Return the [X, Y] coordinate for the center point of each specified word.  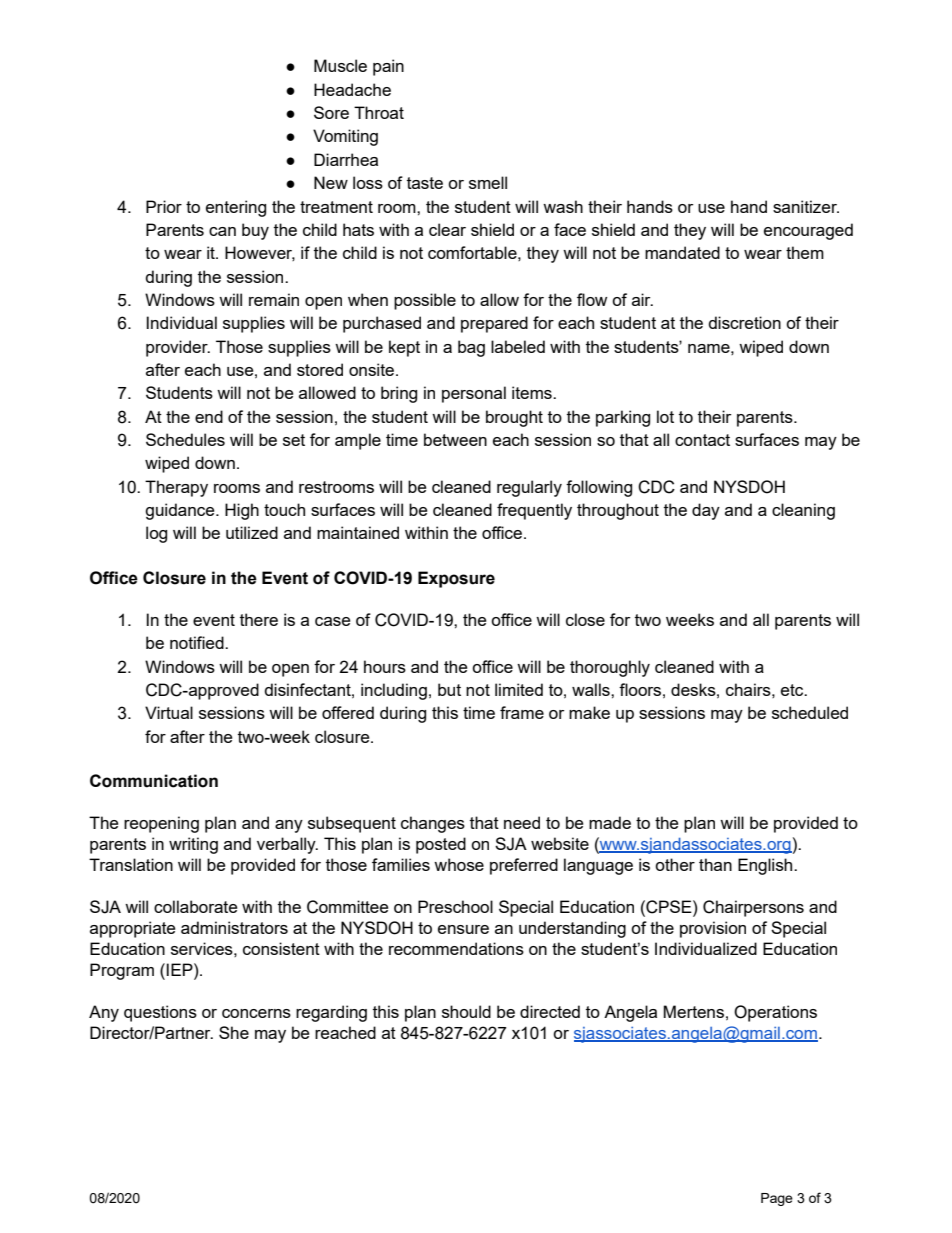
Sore [331, 112]
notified [198, 642]
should [466, 1011]
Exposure [456, 579]
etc [793, 690]
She [234, 1032]
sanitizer [806, 206]
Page [777, 1199]
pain [388, 67]
